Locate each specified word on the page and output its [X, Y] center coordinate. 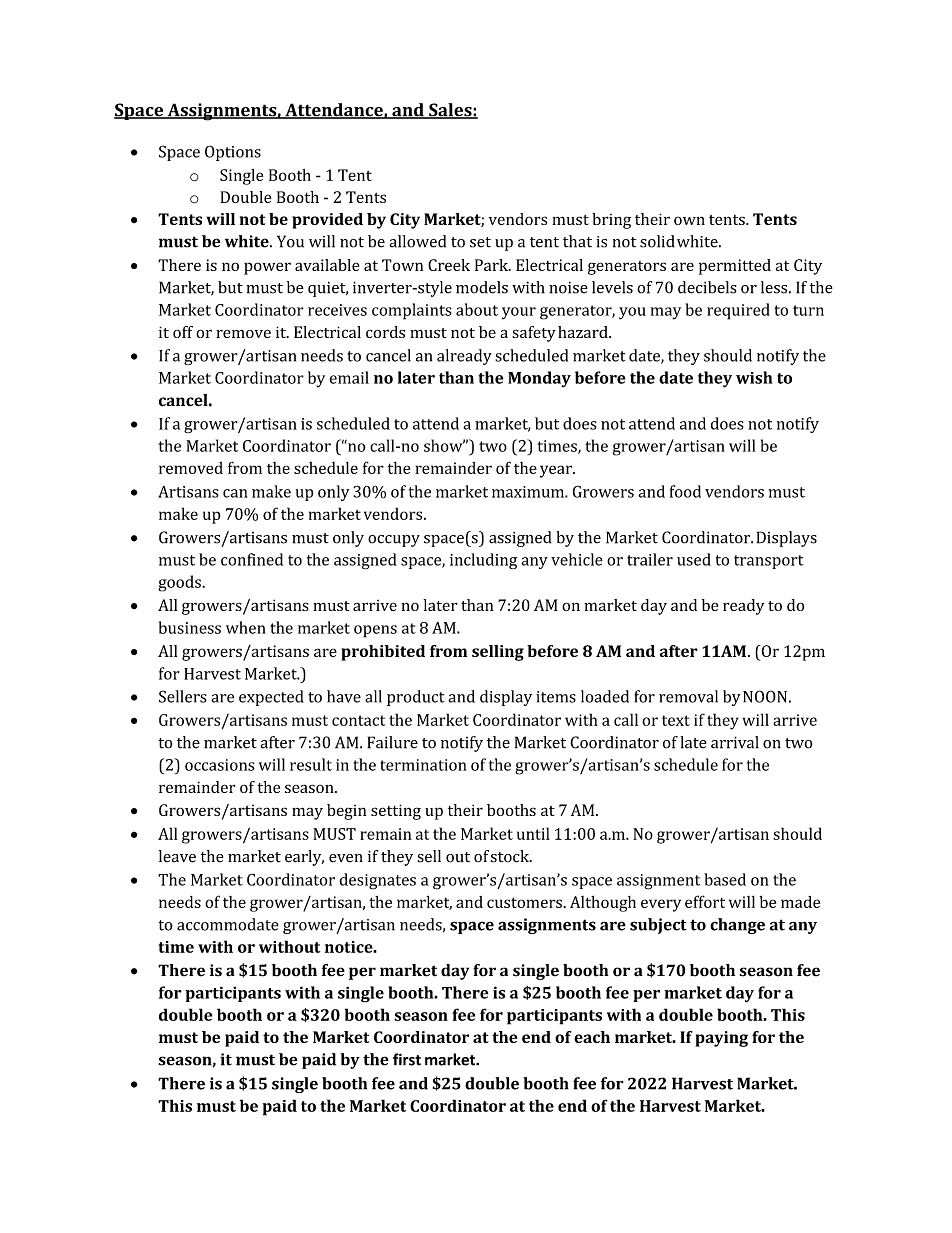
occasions [220, 765]
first [407, 1059]
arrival [735, 742]
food [685, 491]
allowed [417, 241]
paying [721, 1039]
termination [423, 765]
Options [233, 153]
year [557, 471]
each [592, 1037]
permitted [735, 267]
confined [252, 559]
